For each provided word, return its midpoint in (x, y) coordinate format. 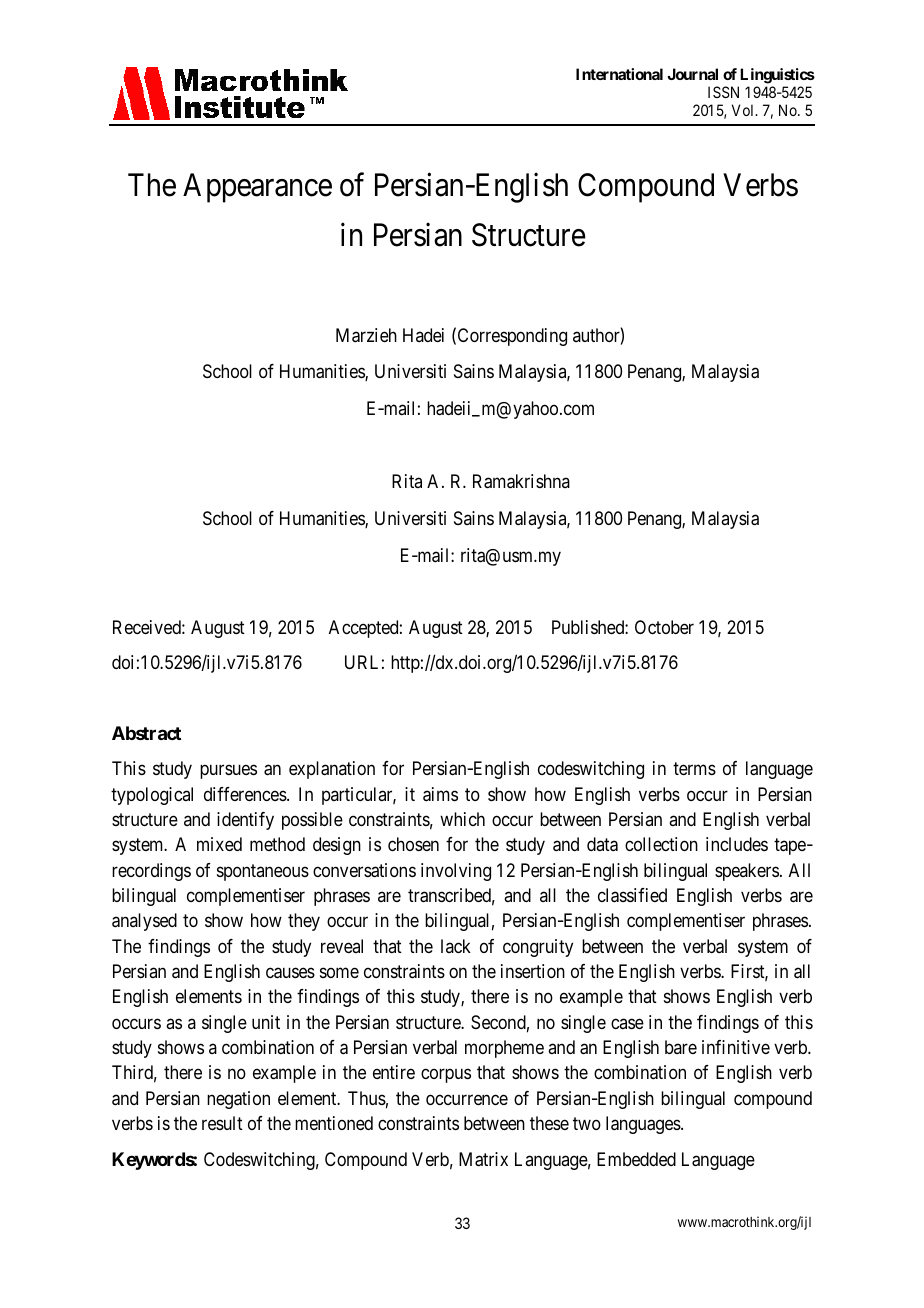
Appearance (257, 188)
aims (440, 794)
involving (456, 872)
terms (694, 769)
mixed (219, 844)
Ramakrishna (521, 481)
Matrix (483, 1159)
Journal (692, 74)
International (619, 74)
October (664, 627)
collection (661, 844)
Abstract (146, 733)
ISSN (723, 92)
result (222, 1123)
